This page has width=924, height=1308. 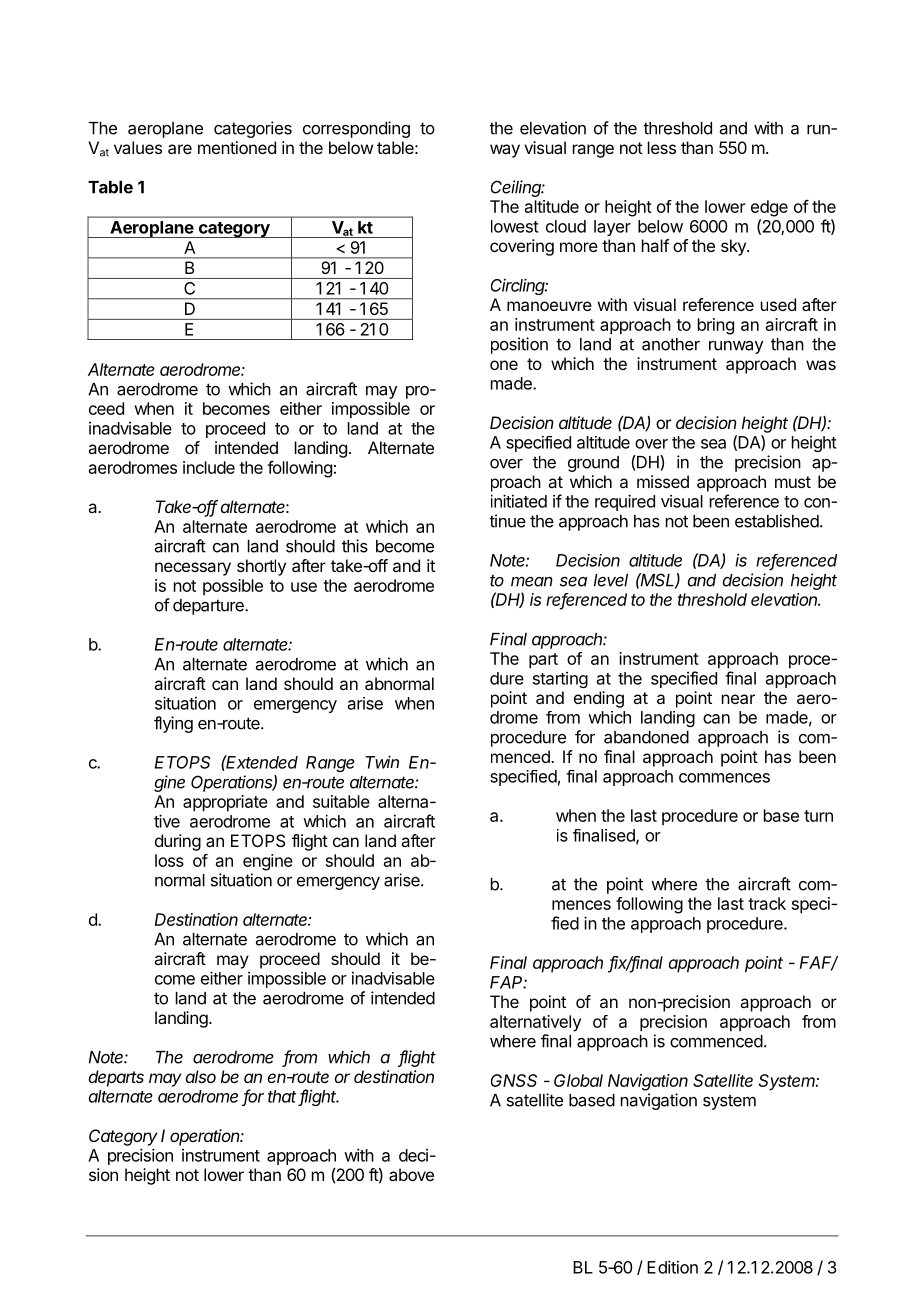 I want to click on include, so click(x=209, y=467).
